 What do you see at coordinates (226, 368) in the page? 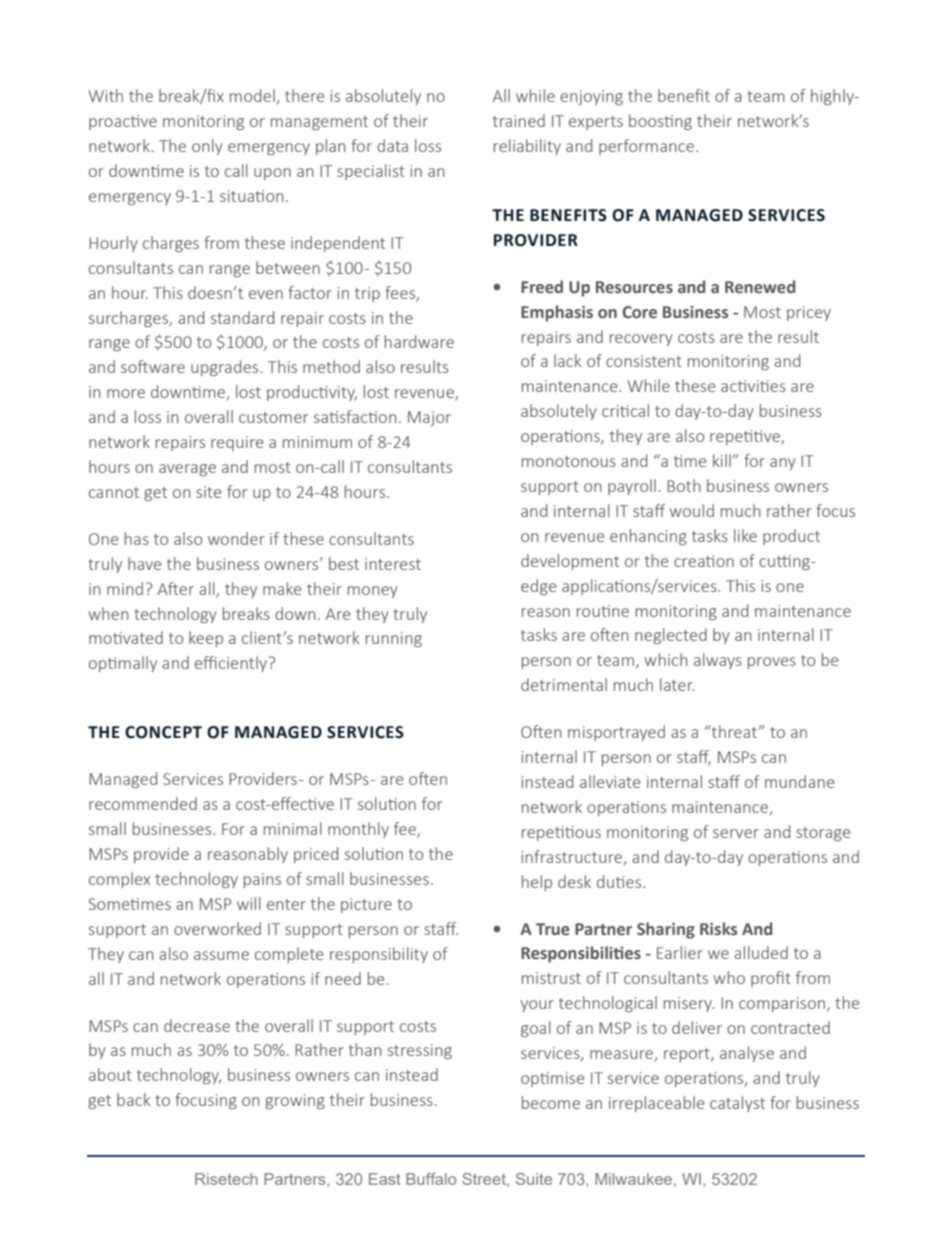
I see `upgrades` at bounding box center [226, 368].
